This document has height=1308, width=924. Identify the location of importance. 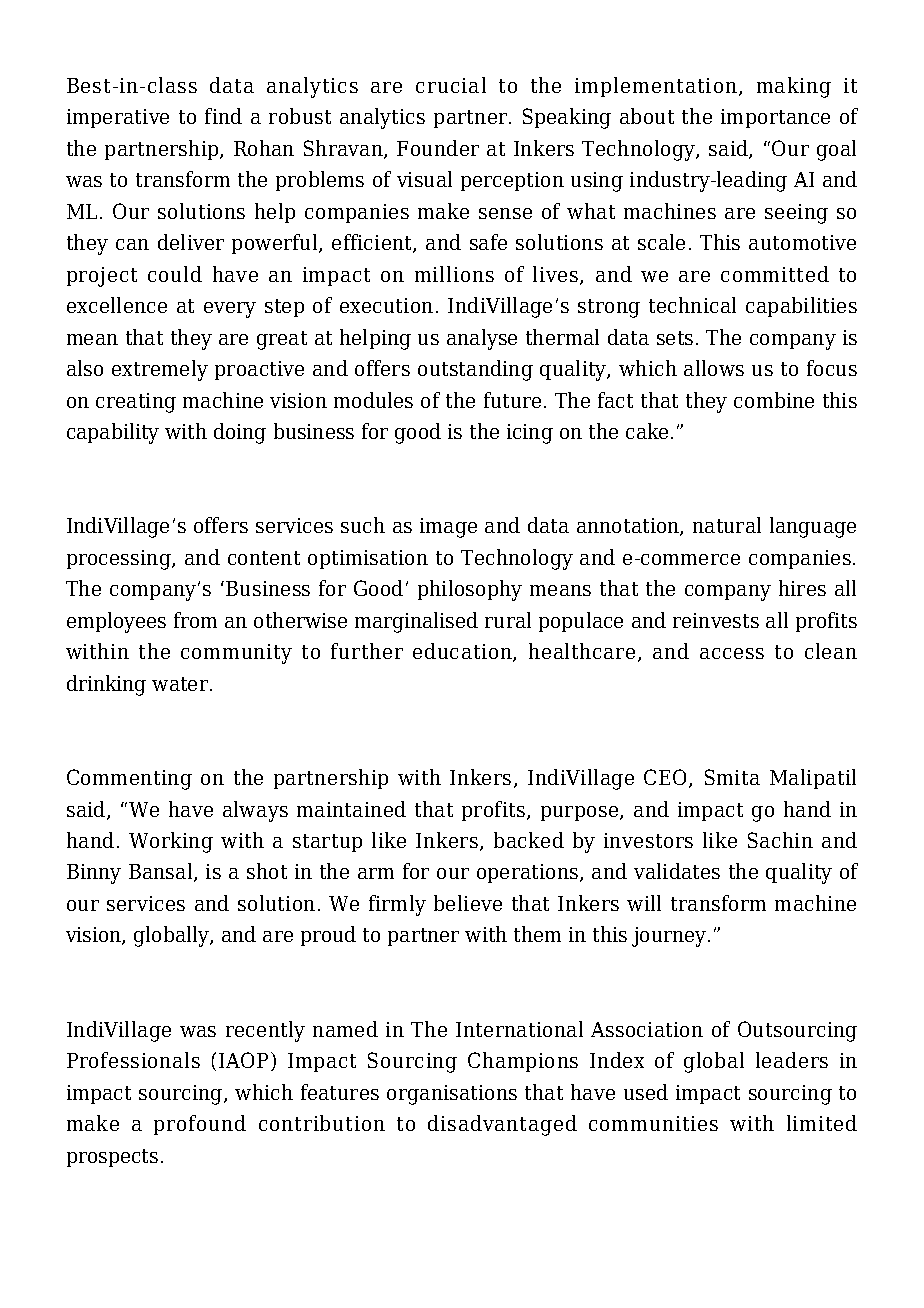
(775, 118).
